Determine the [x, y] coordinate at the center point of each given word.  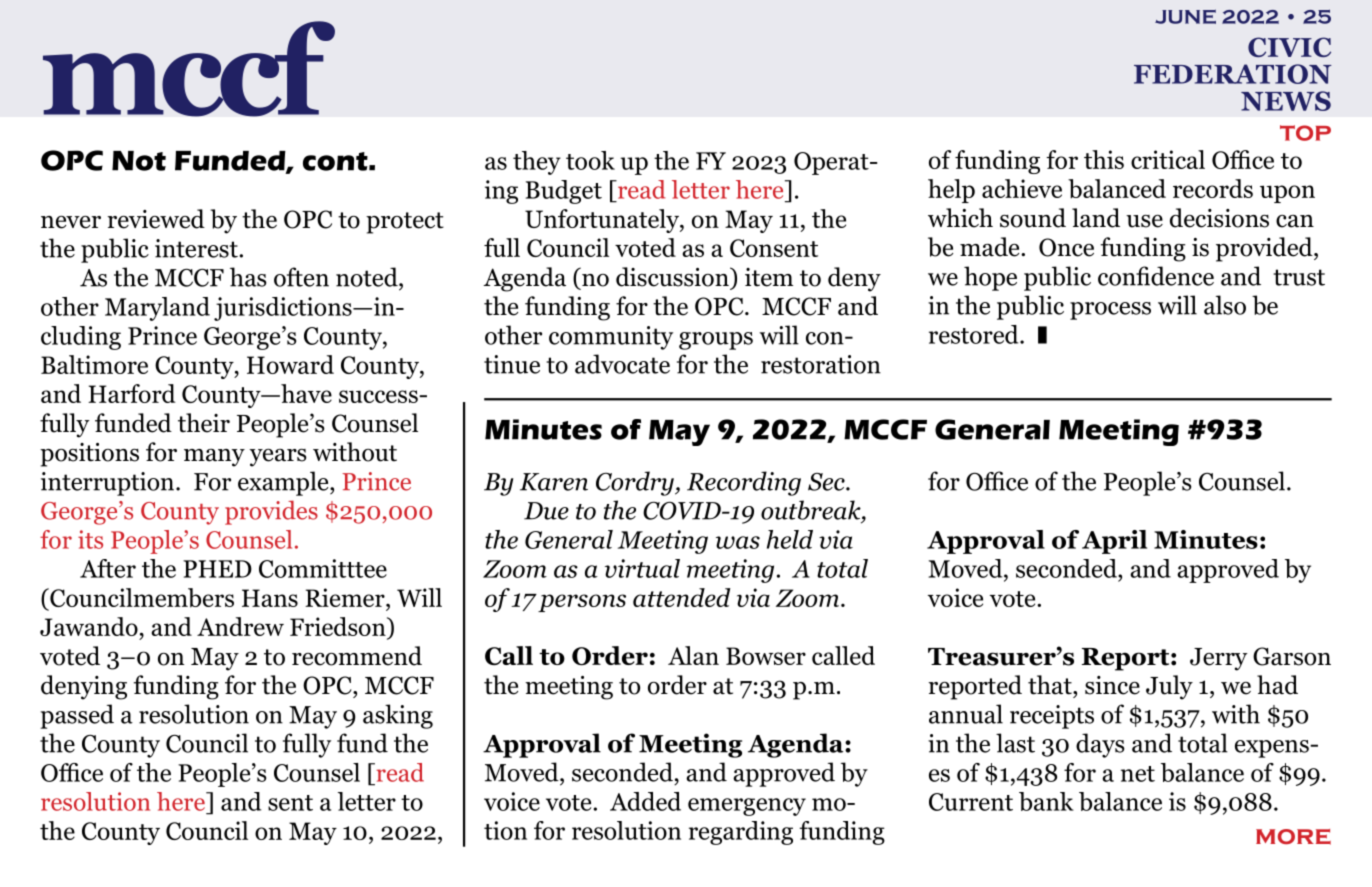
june [1185, 16]
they [537, 163]
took [590, 160]
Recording [744, 483]
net [1138, 774]
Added [645, 801]
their [204, 423]
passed [77, 716]
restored [975, 334]
